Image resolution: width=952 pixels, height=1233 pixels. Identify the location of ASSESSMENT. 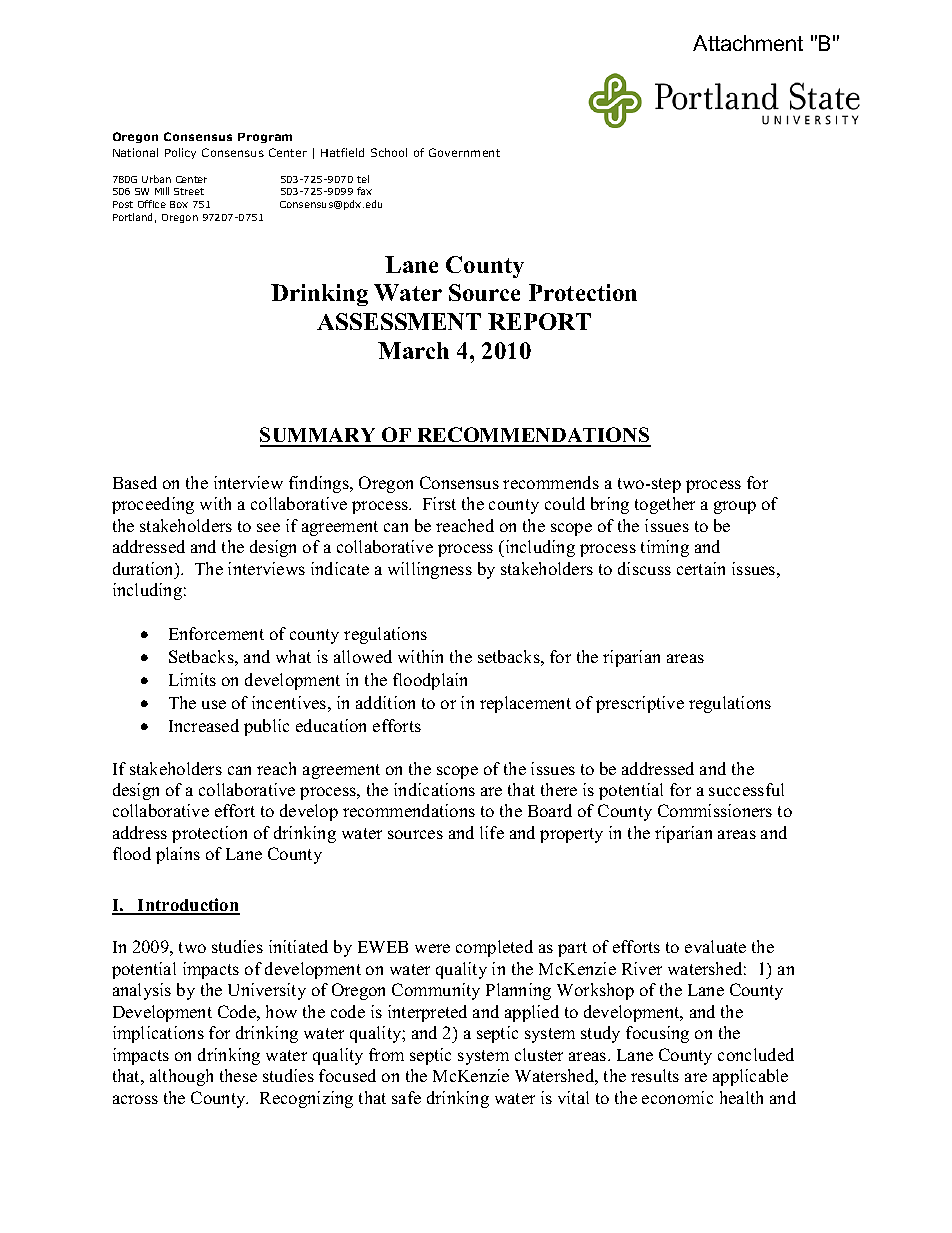
(399, 321).
